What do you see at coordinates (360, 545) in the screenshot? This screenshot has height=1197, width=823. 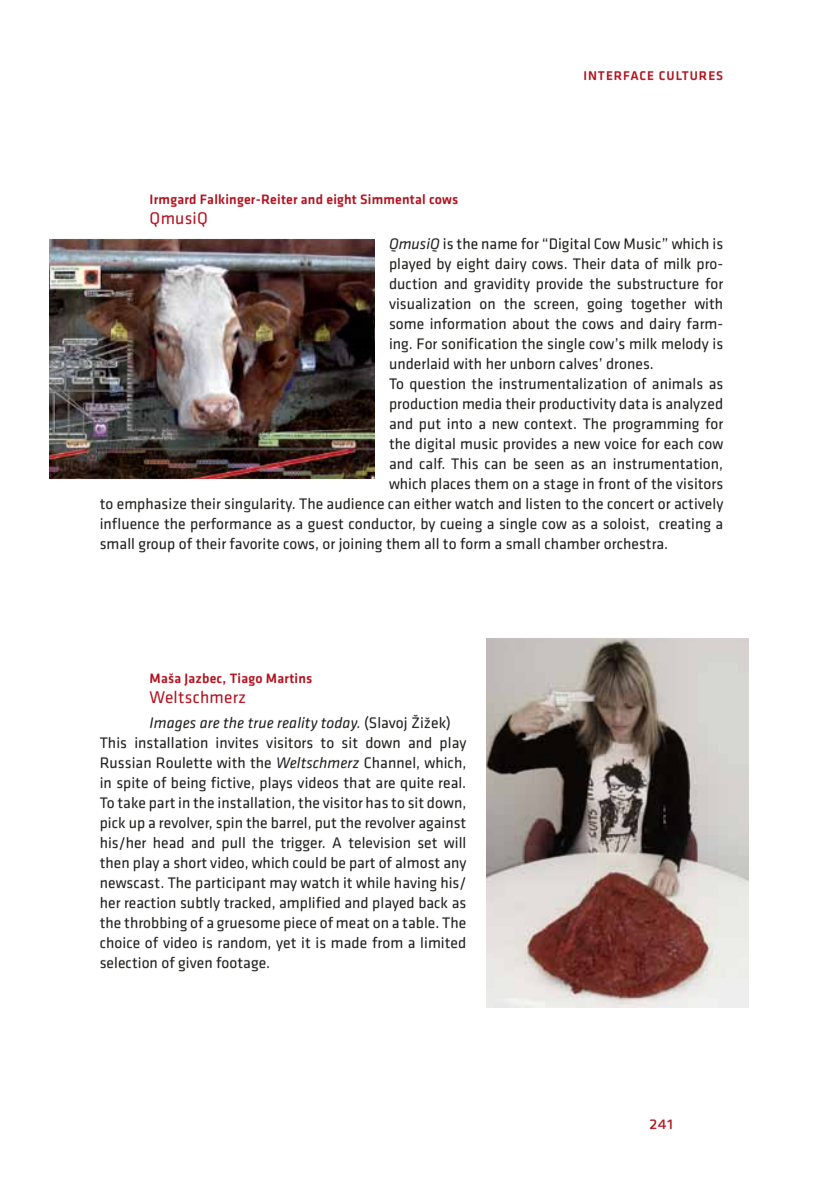 I see `joining` at bounding box center [360, 545].
